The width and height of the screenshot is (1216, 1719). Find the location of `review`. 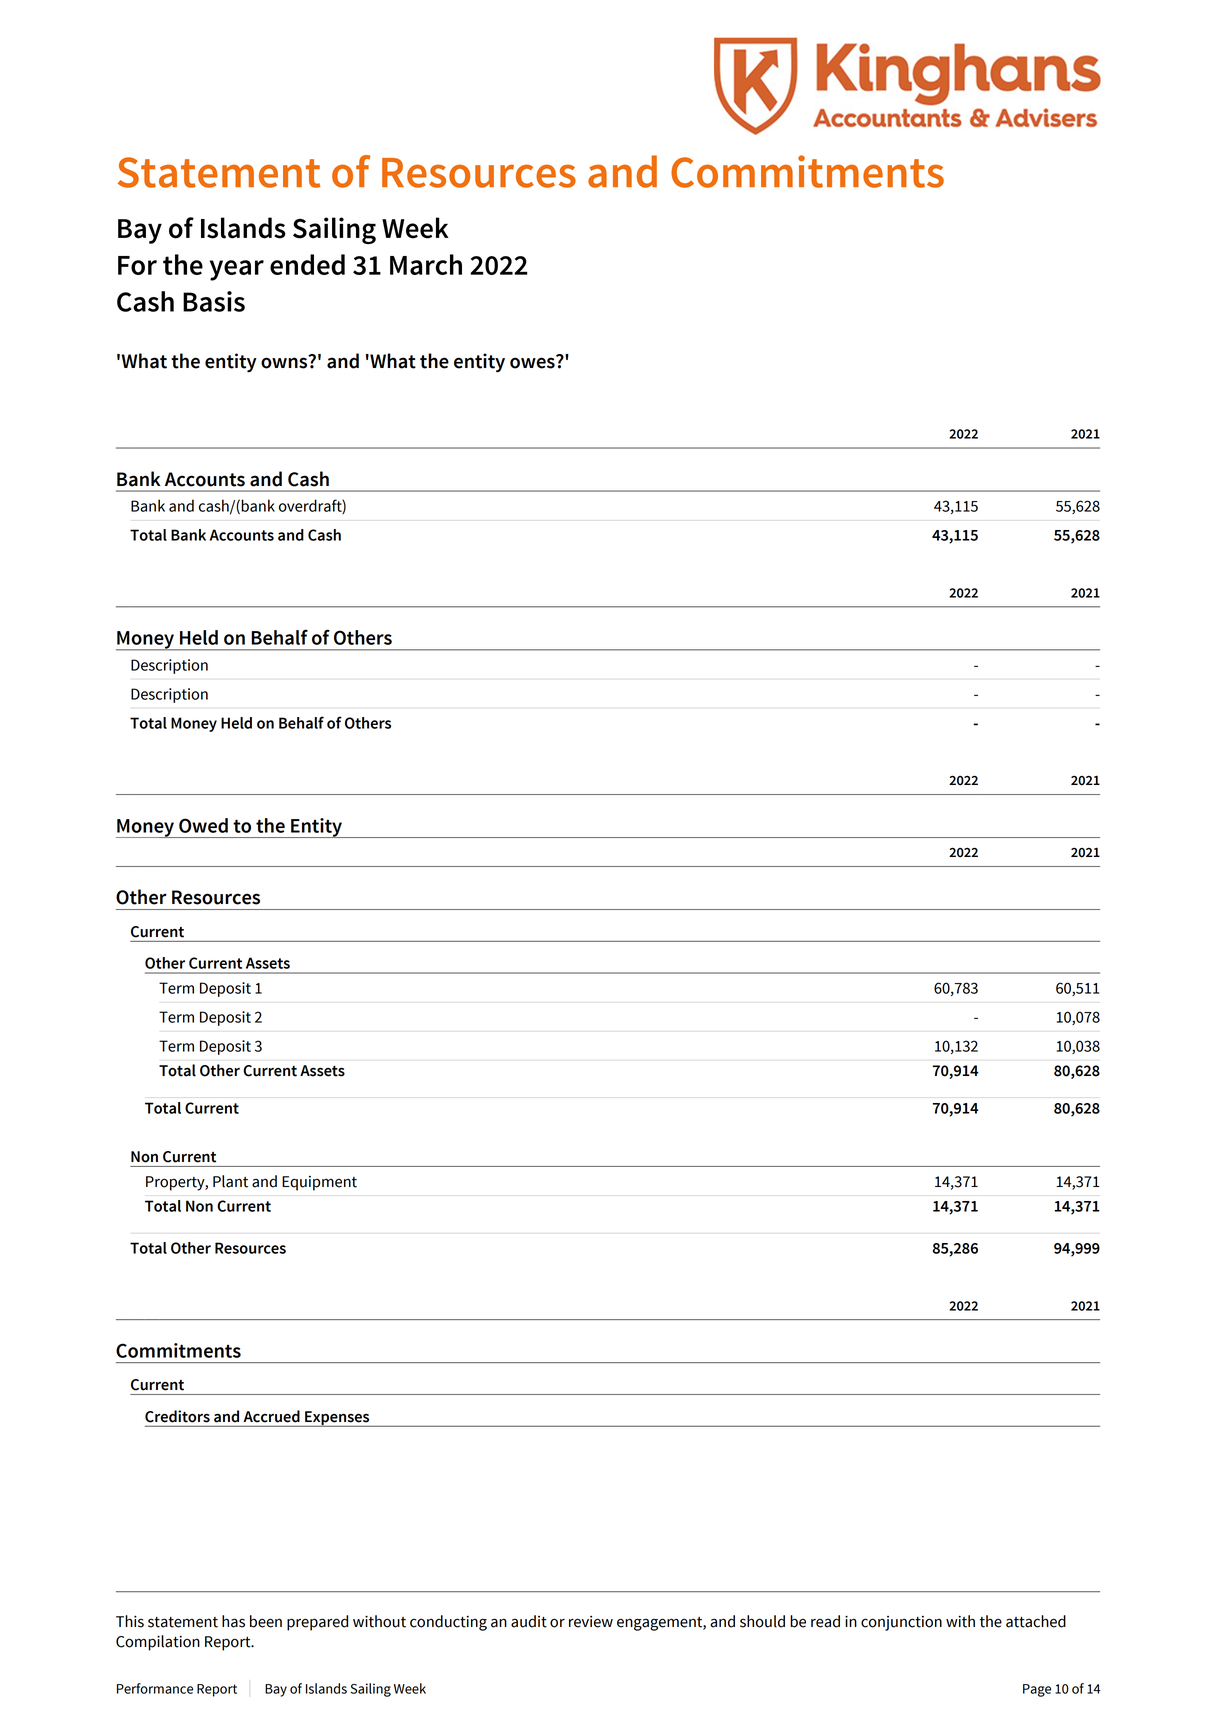

review is located at coordinates (591, 1622).
